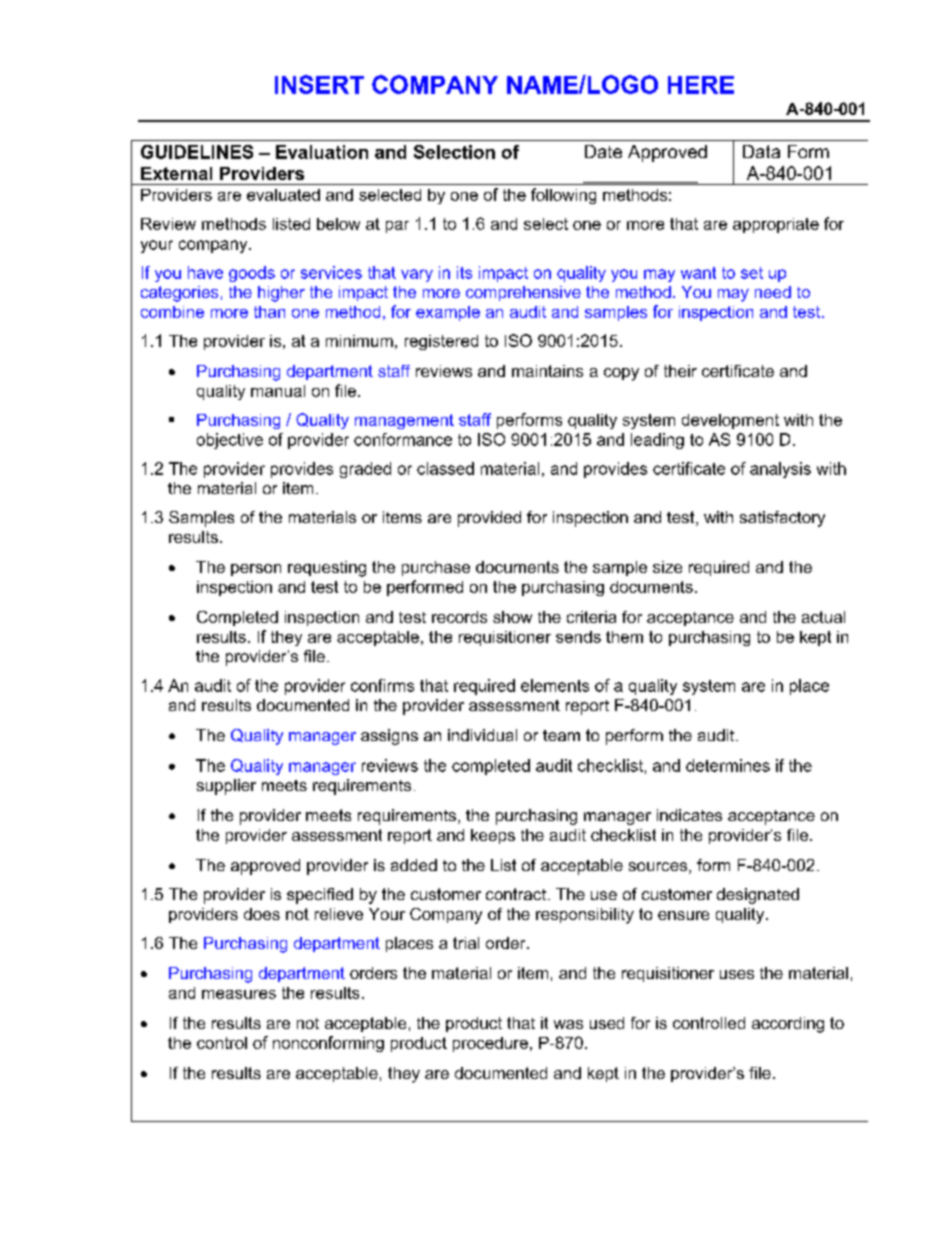 The image size is (952, 1233). What do you see at coordinates (773, 292) in the screenshot?
I see `need` at bounding box center [773, 292].
